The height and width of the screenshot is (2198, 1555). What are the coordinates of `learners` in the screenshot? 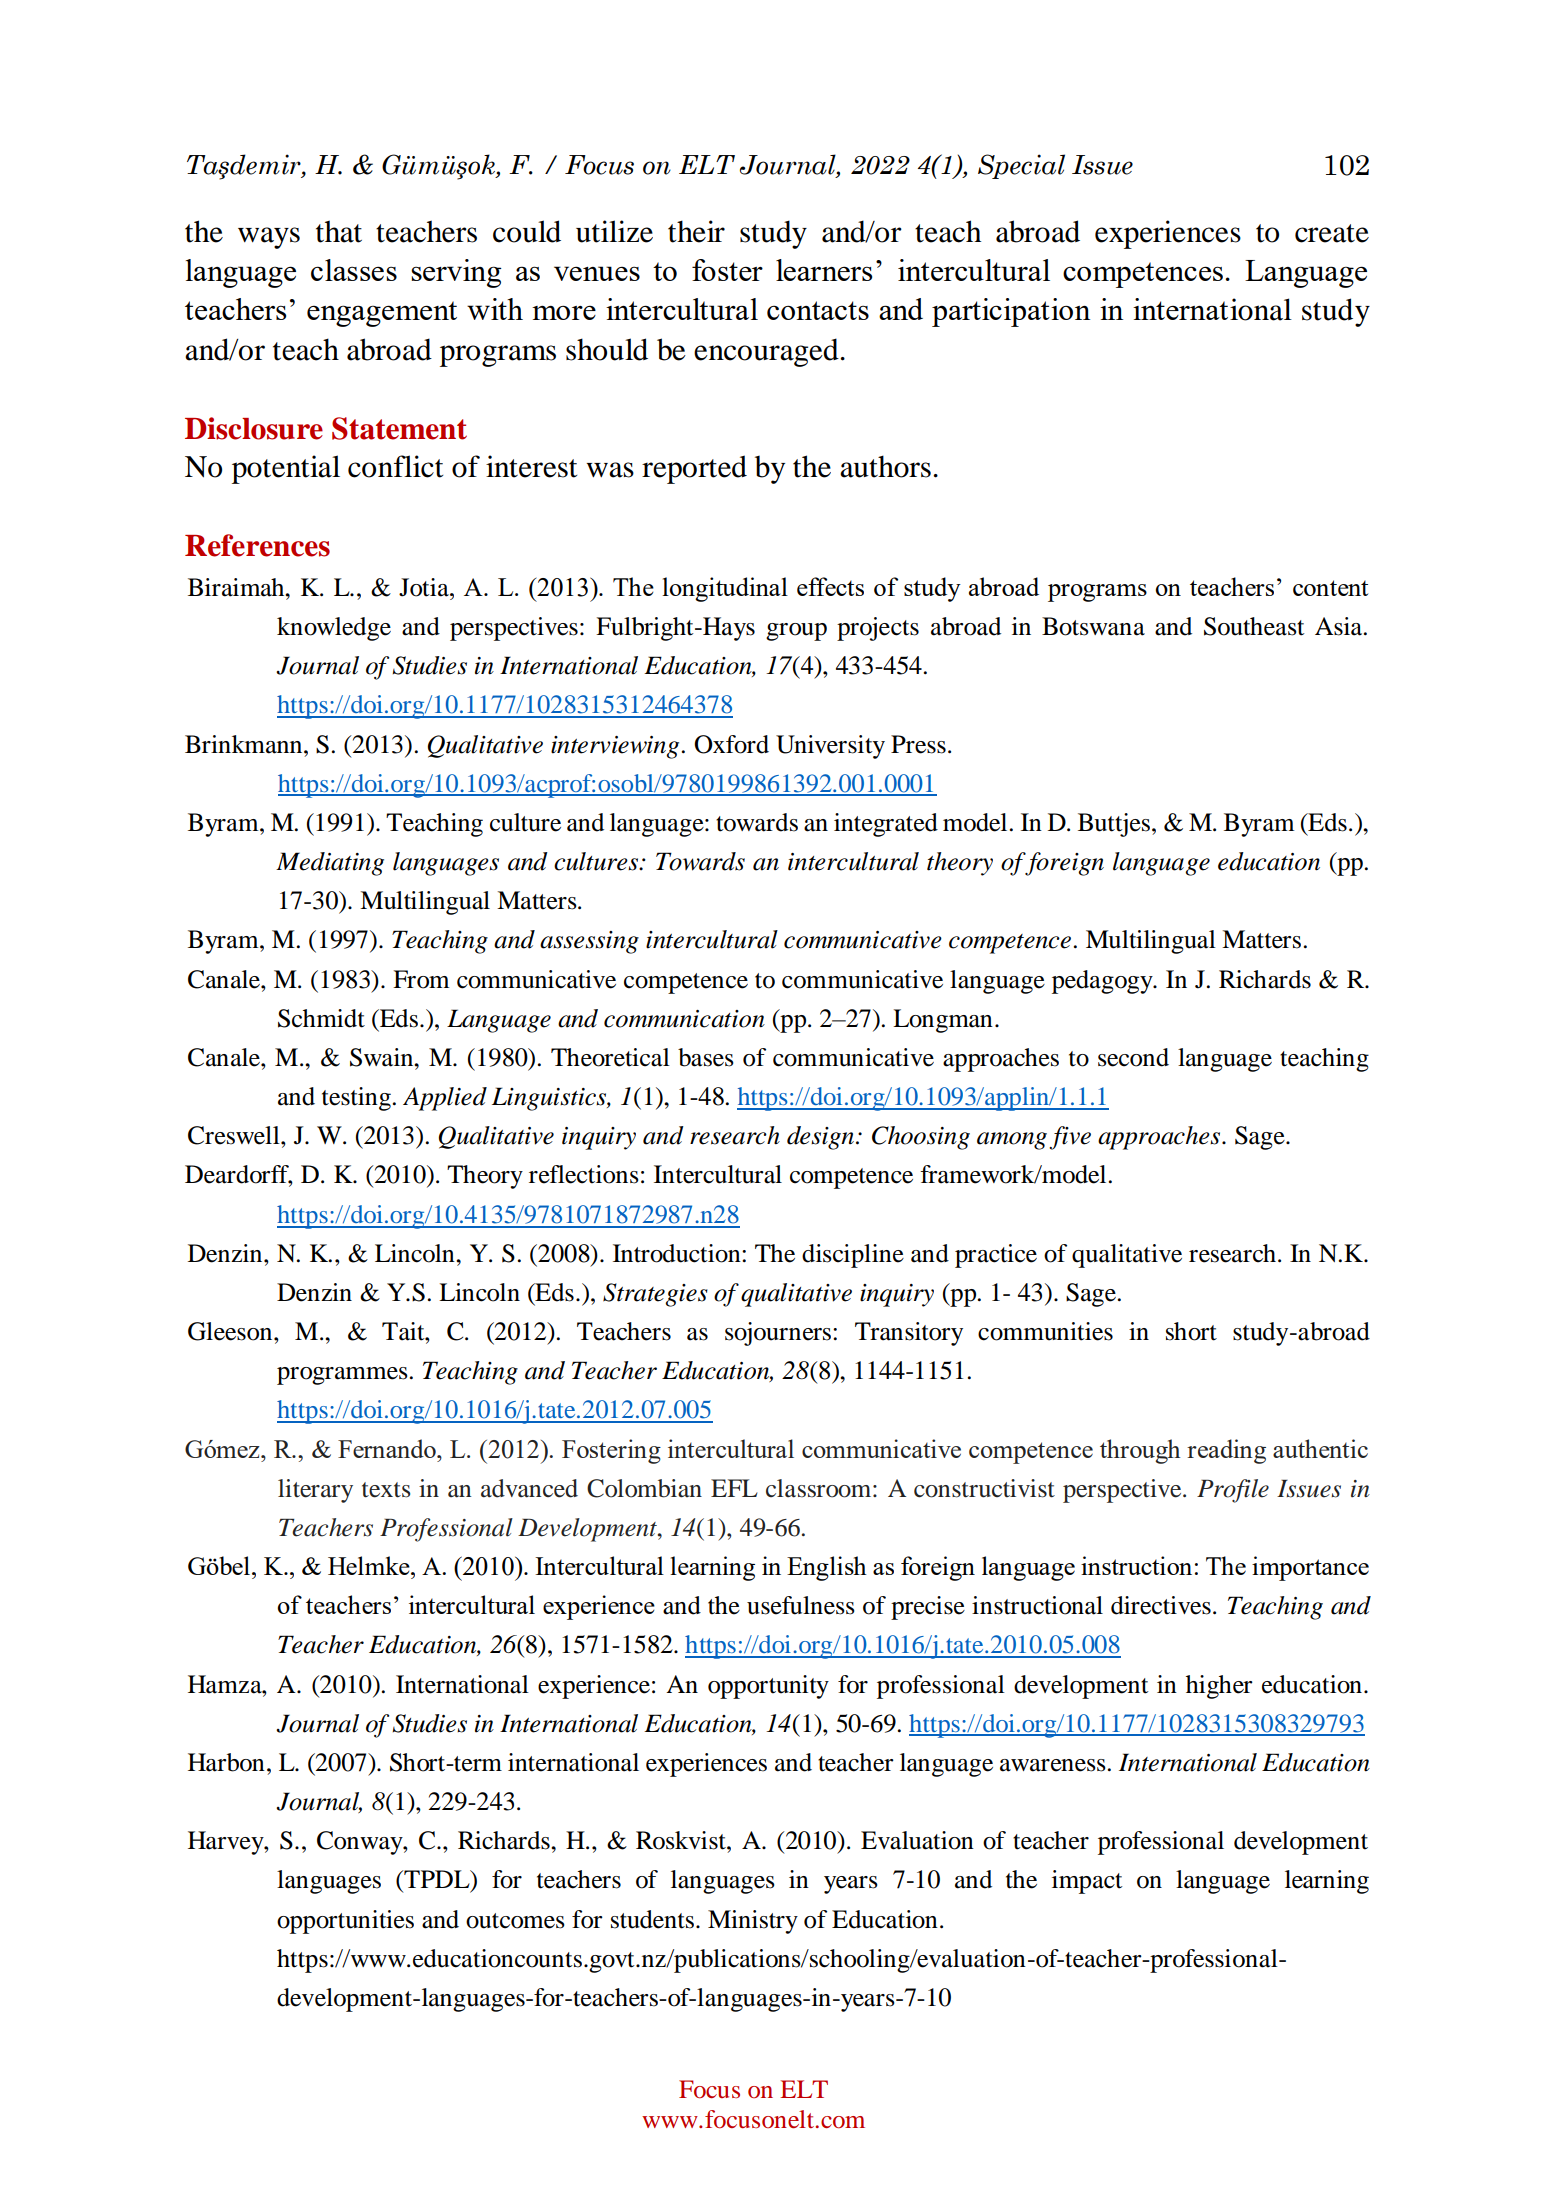 It's located at (824, 270).
